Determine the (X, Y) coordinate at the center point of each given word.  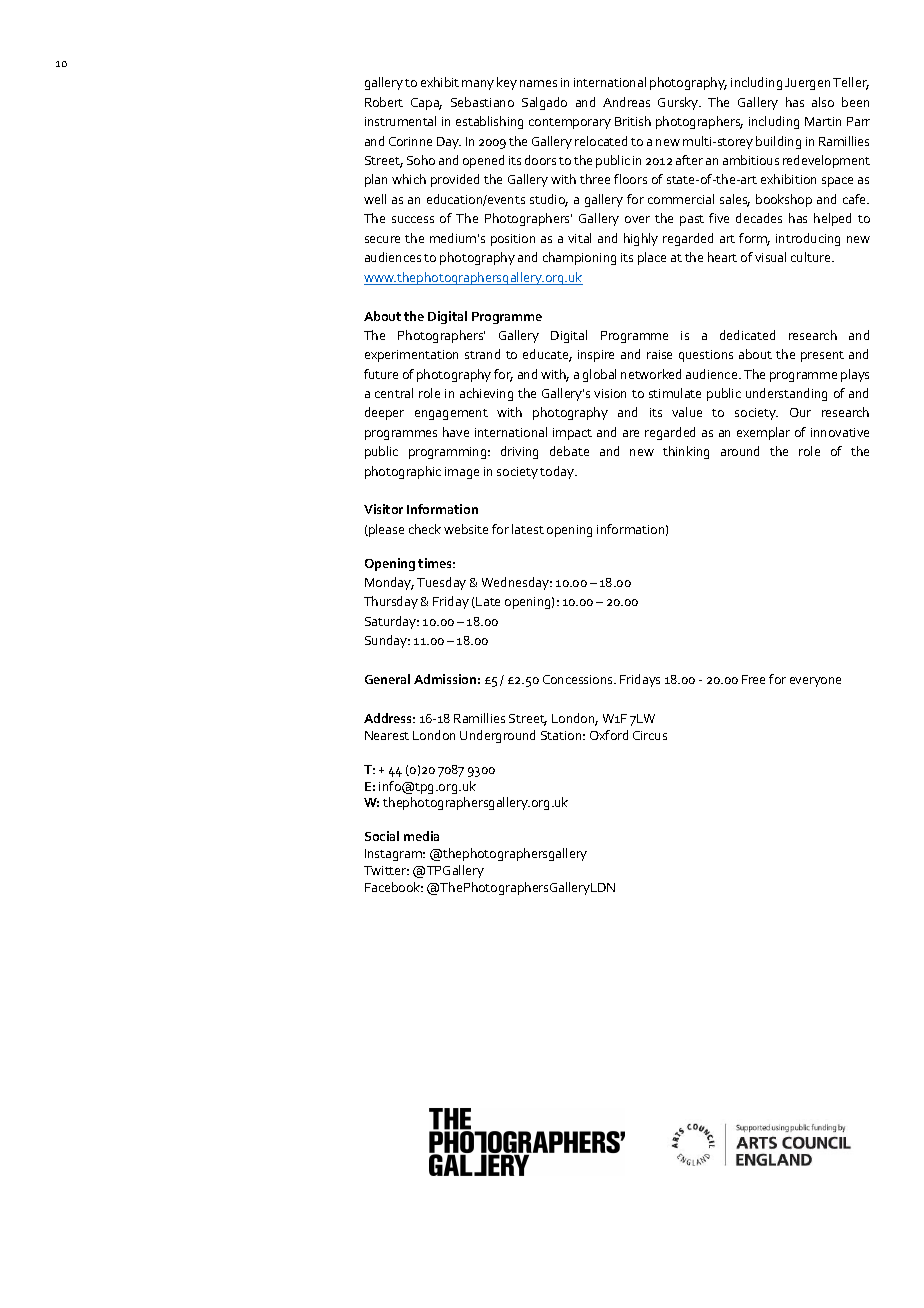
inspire (596, 356)
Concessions (579, 679)
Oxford (609, 735)
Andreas (626, 102)
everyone (815, 682)
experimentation (411, 356)
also (823, 102)
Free (753, 679)
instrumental (400, 121)
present (822, 356)
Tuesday (441, 583)
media (421, 836)
